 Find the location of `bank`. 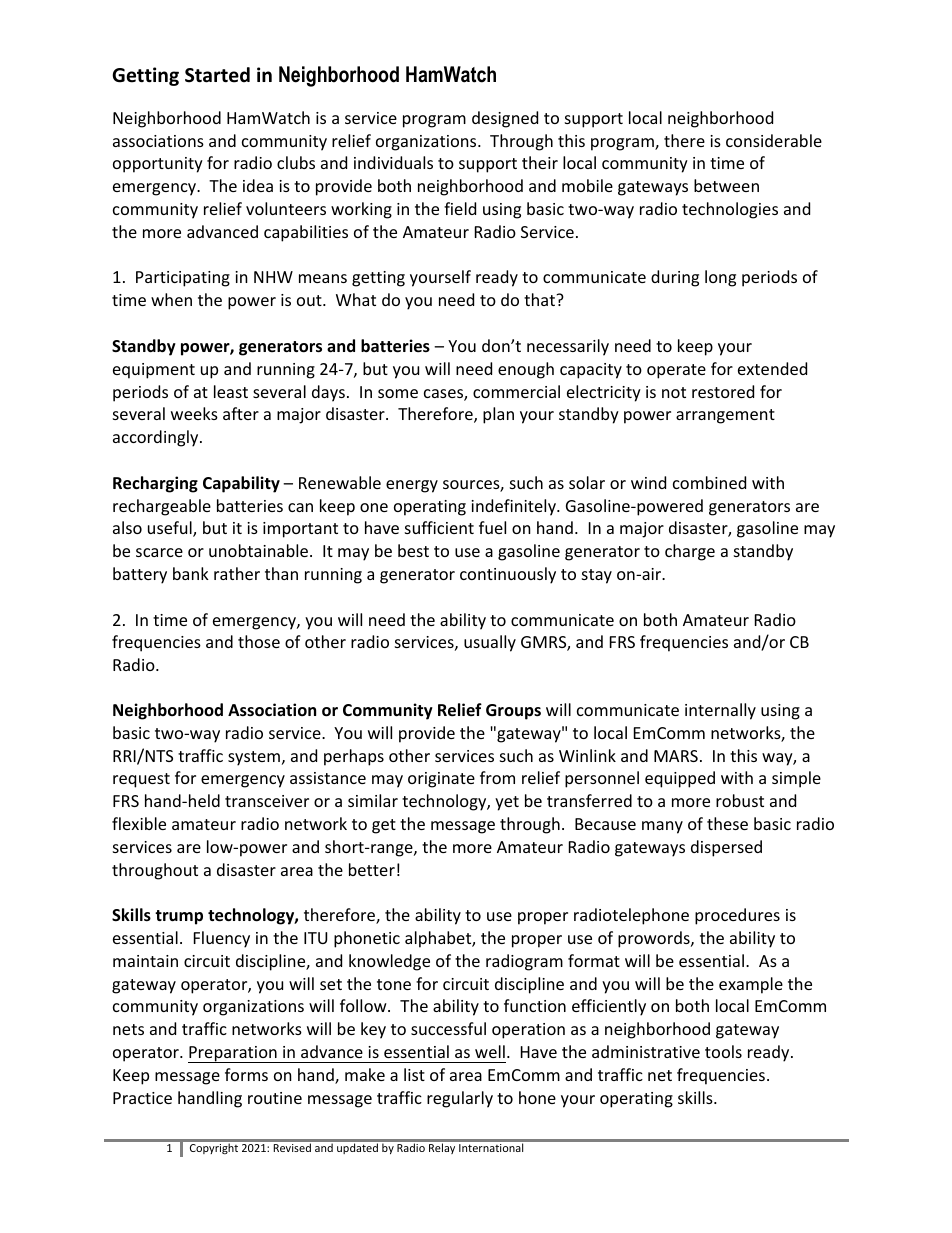

bank is located at coordinates (191, 573).
